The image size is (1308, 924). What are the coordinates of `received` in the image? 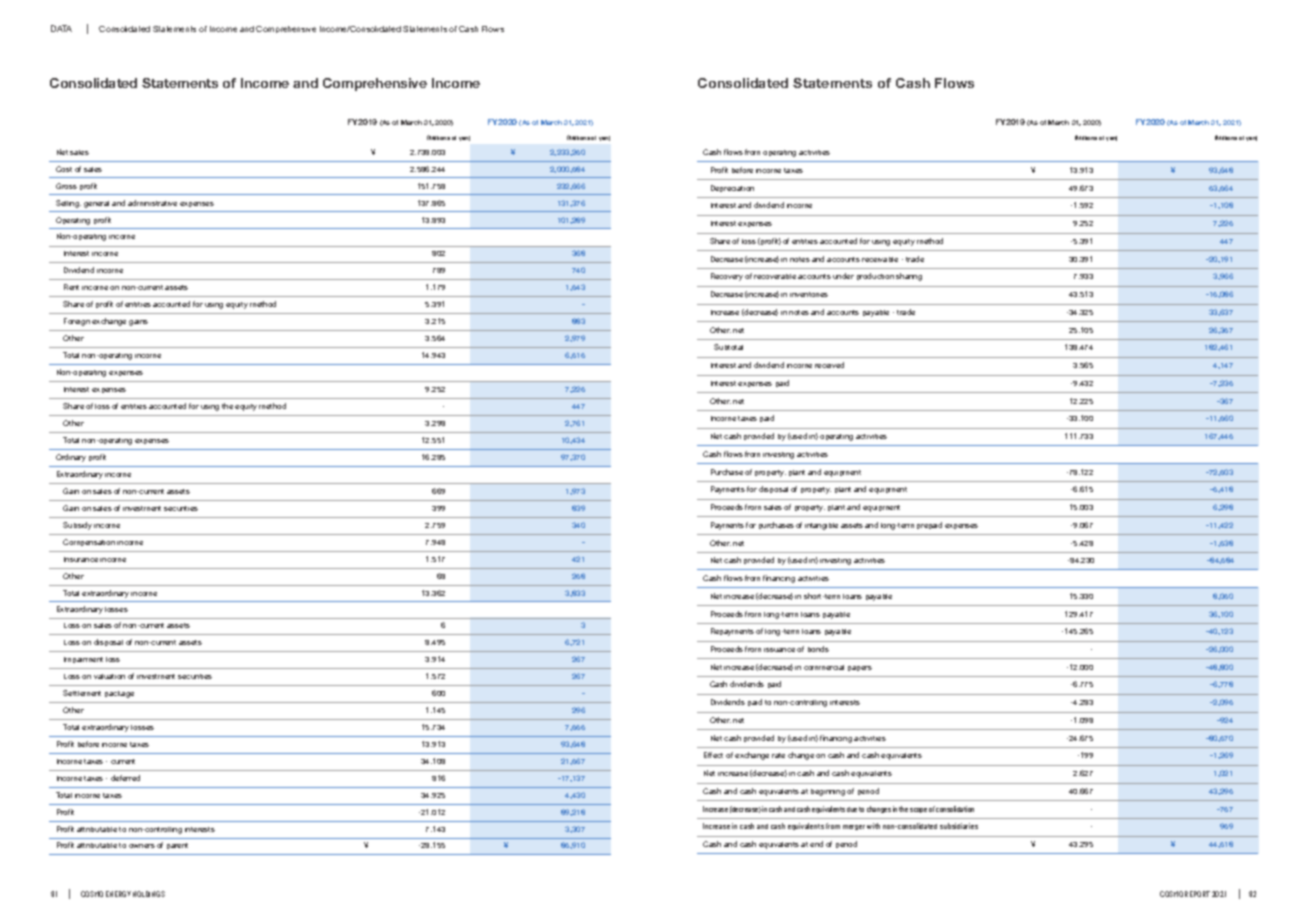 It's located at (829, 365).
